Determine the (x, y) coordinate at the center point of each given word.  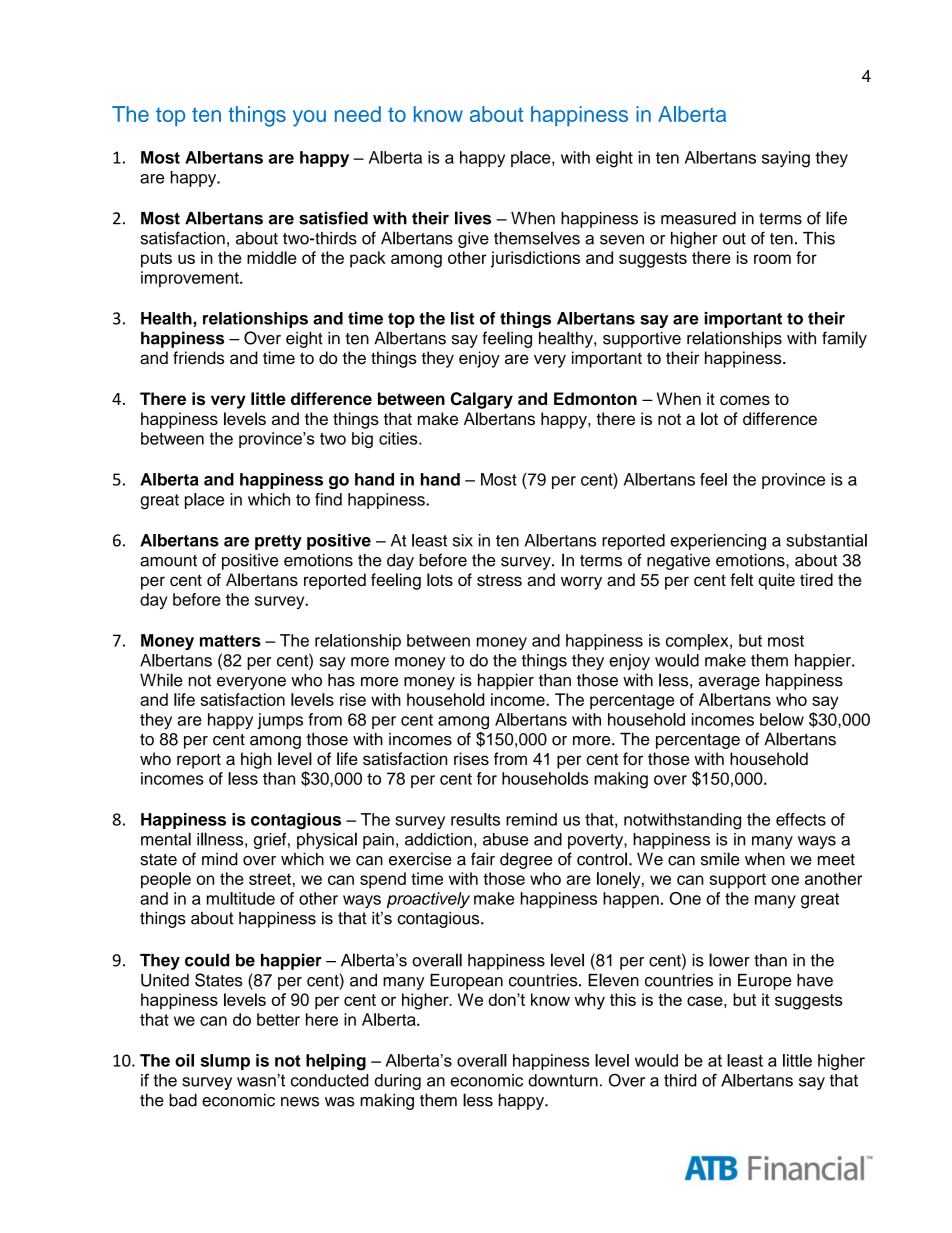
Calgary (482, 400)
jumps (280, 721)
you (309, 118)
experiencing (718, 542)
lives (473, 218)
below (782, 719)
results (475, 819)
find (328, 499)
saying (786, 159)
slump (225, 1062)
